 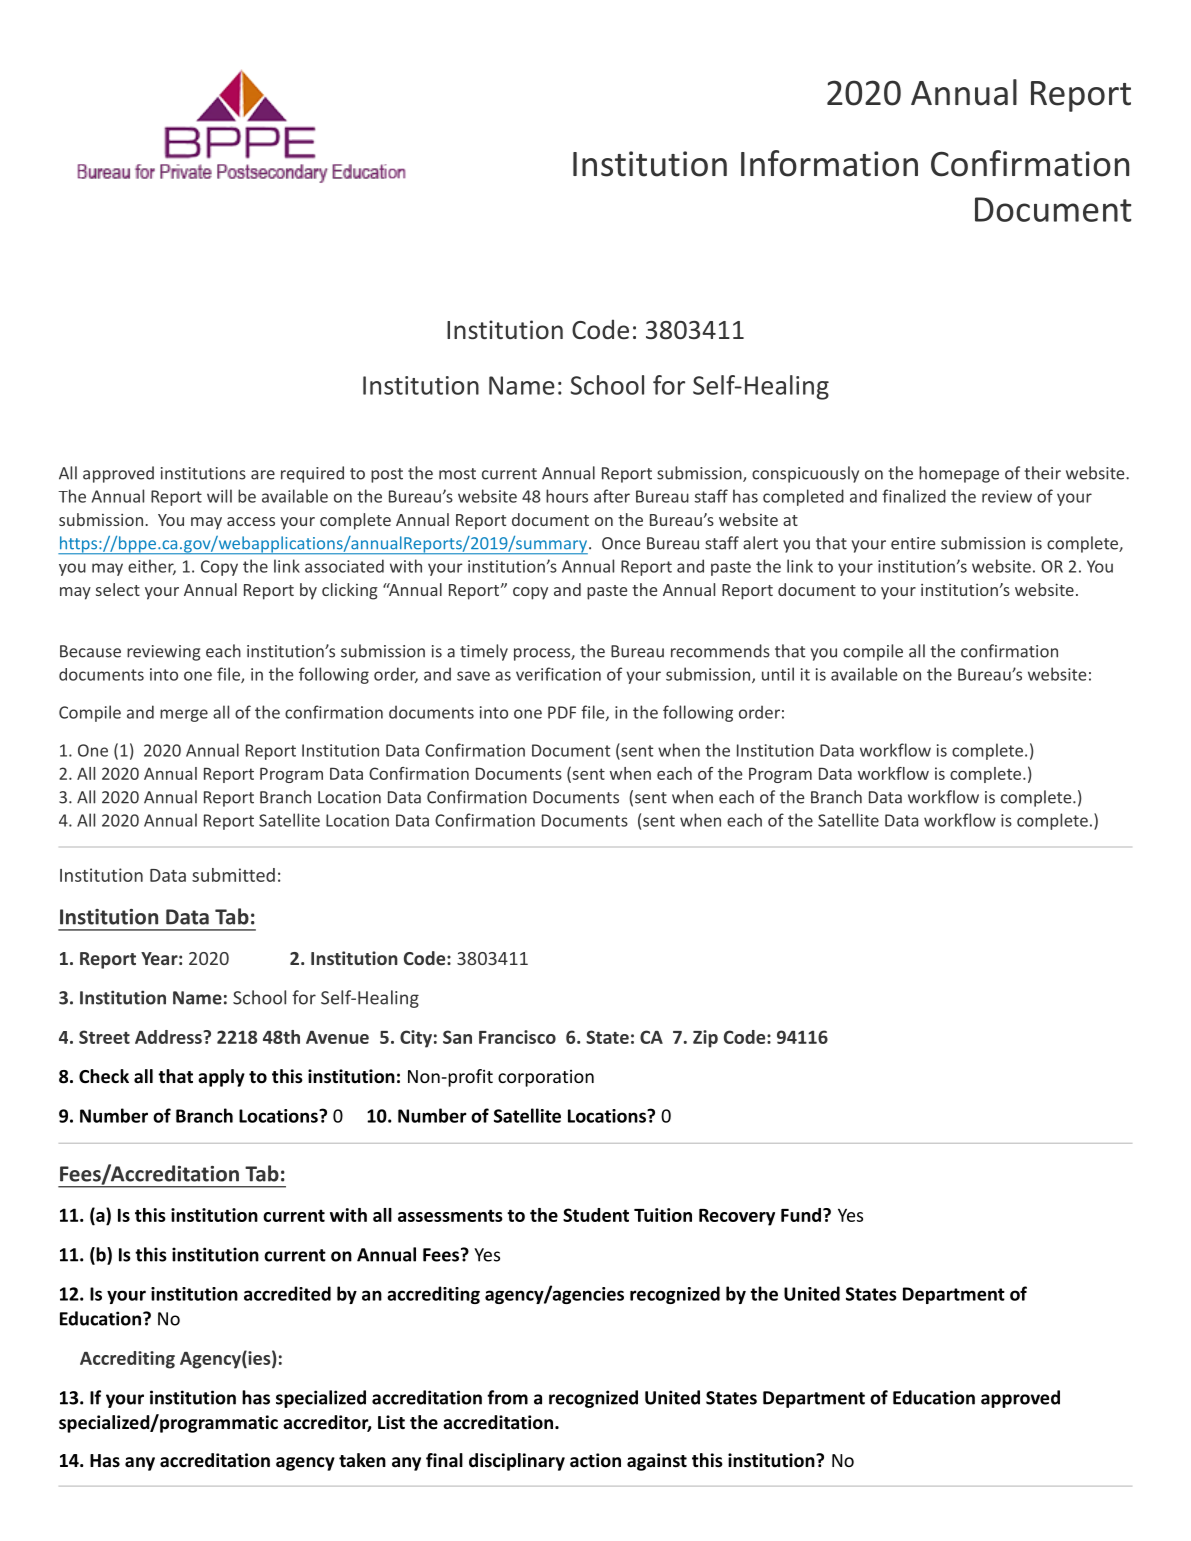 What do you see at coordinates (829, 163) in the image?
I see `Information` at bounding box center [829, 163].
